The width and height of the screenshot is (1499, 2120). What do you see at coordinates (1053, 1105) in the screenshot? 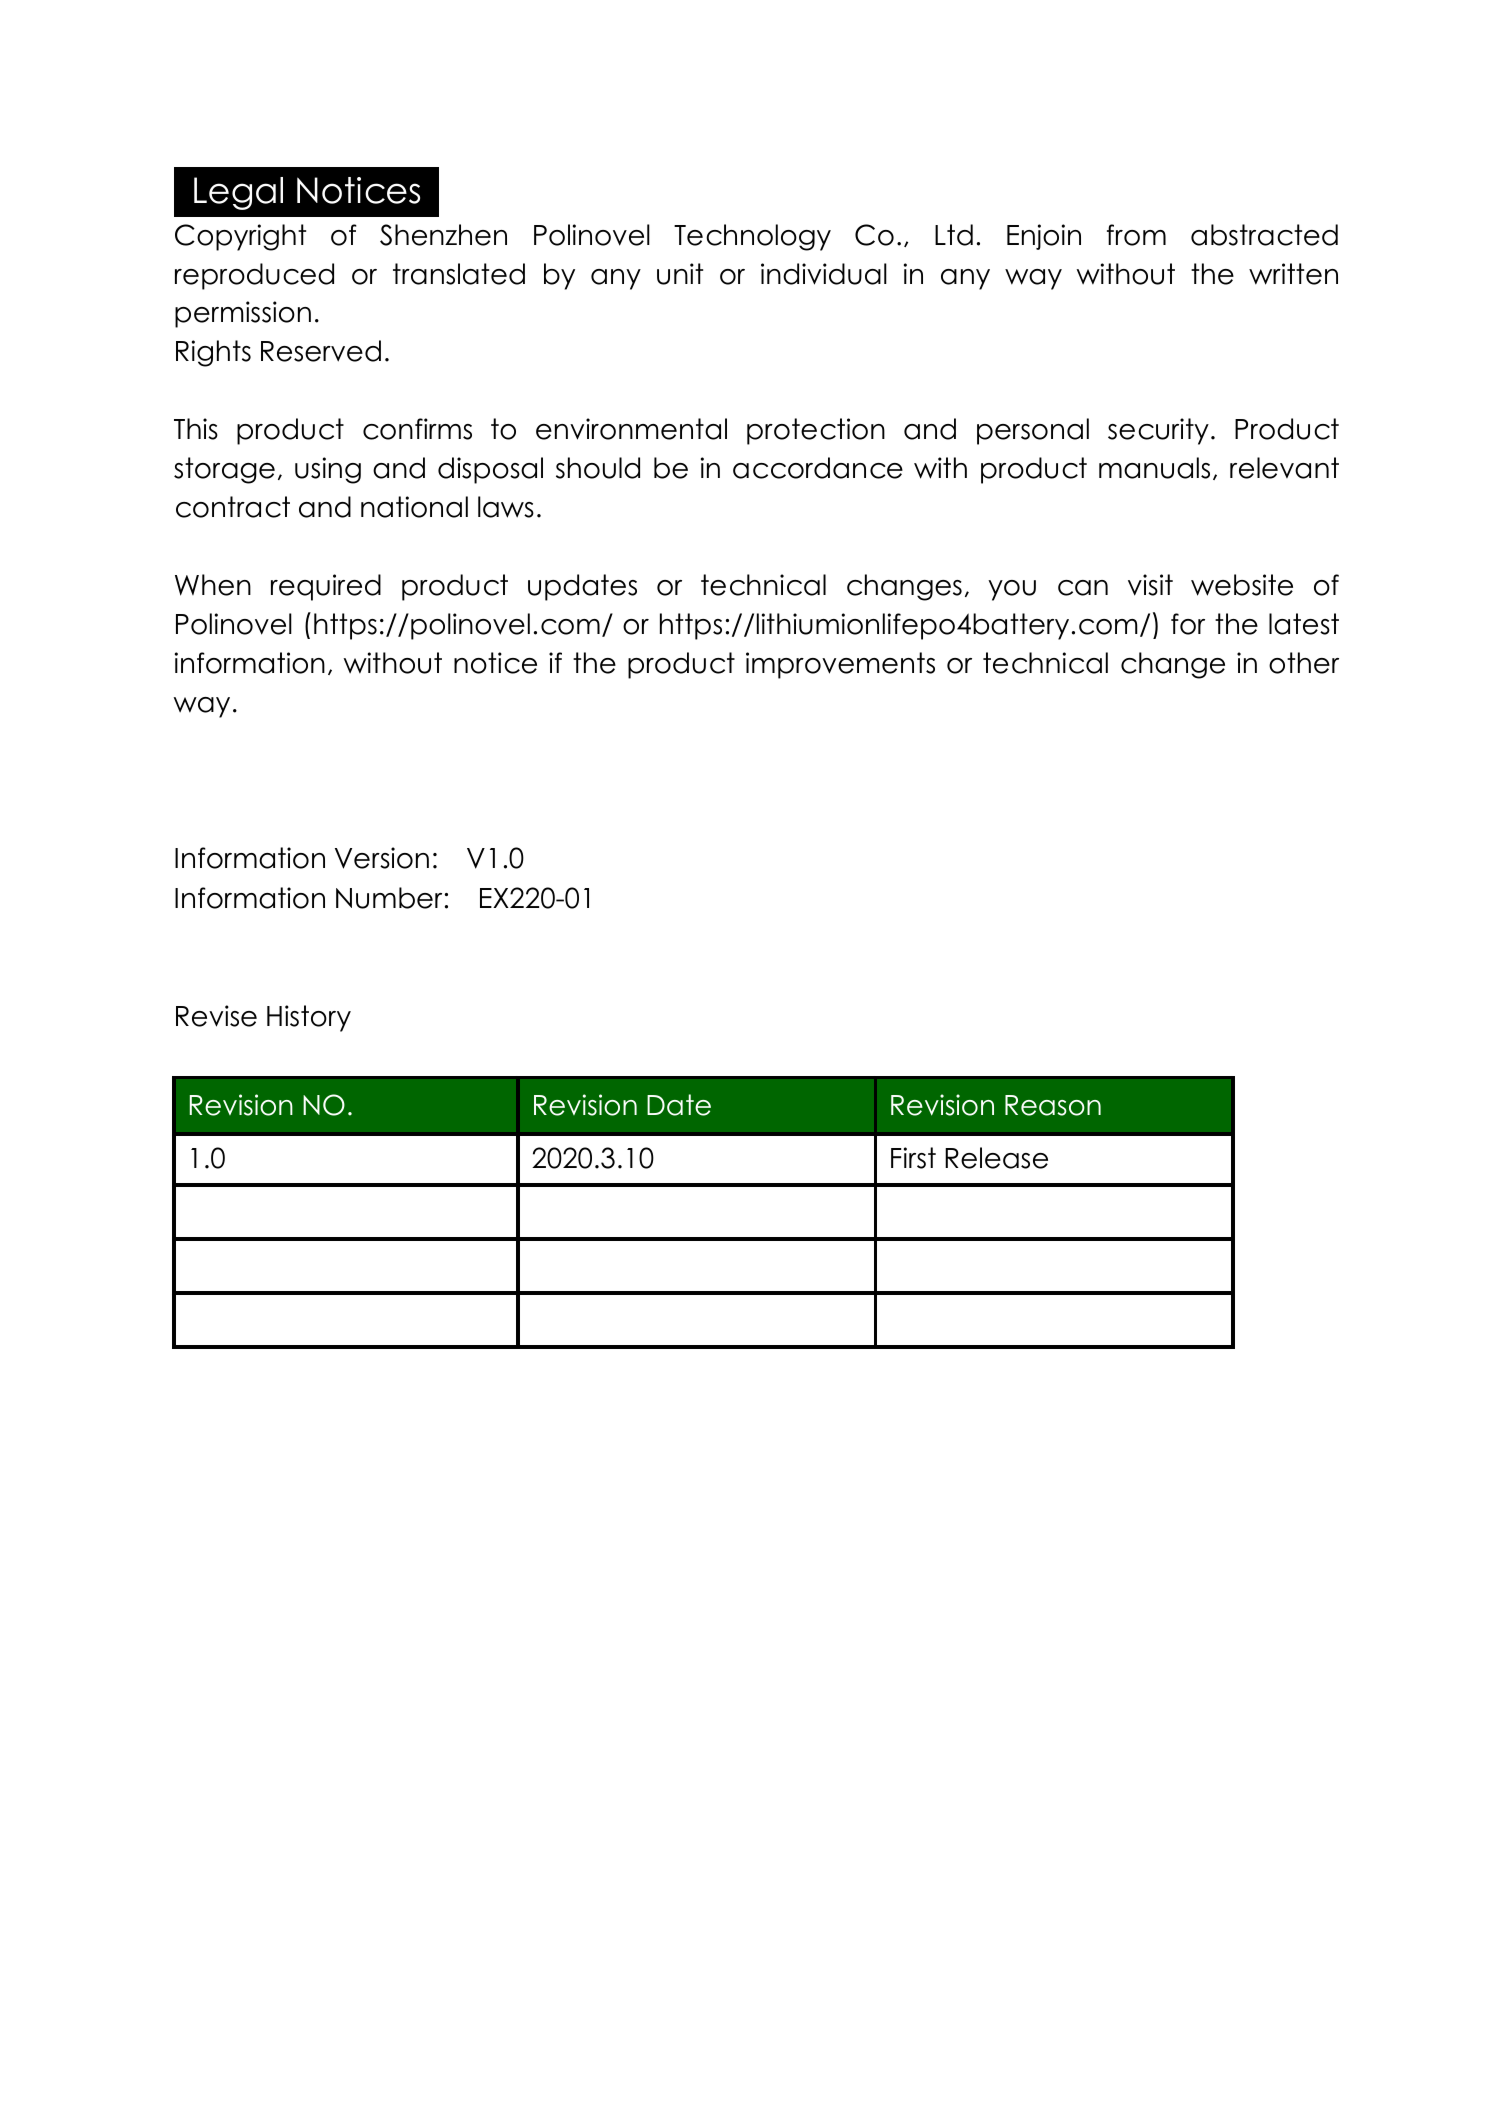
I see `Reason` at bounding box center [1053, 1105].
